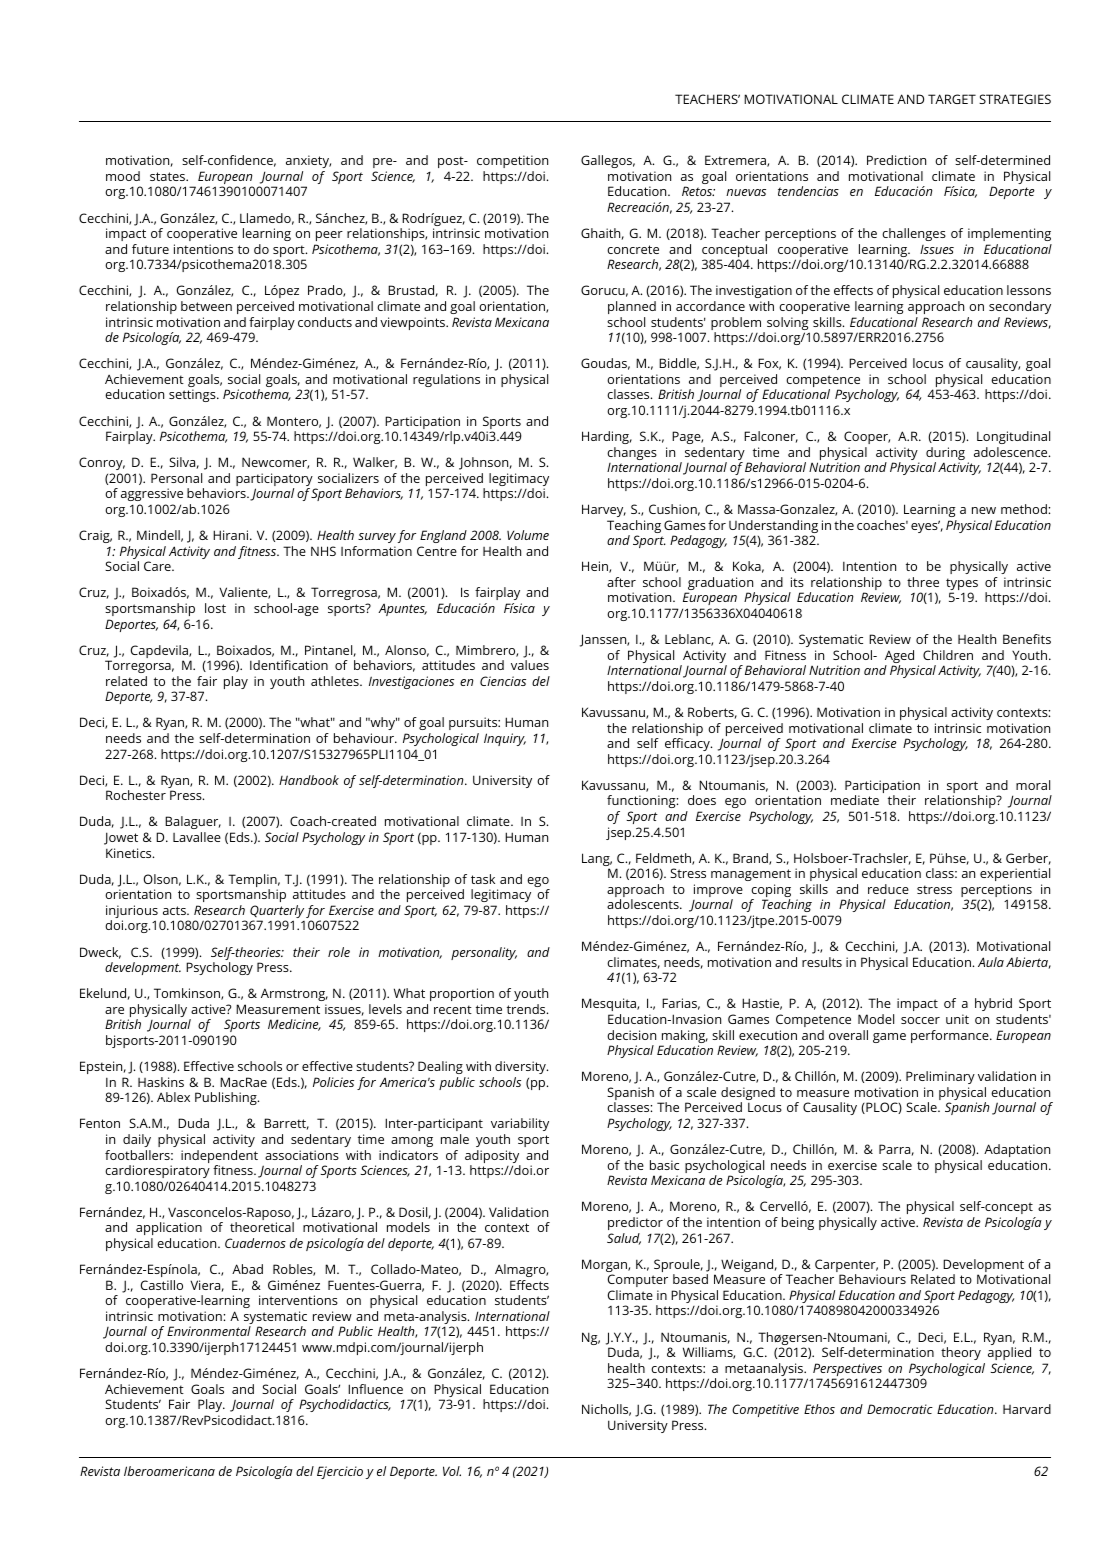  I want to click on Prediction, so click(896, 160).
